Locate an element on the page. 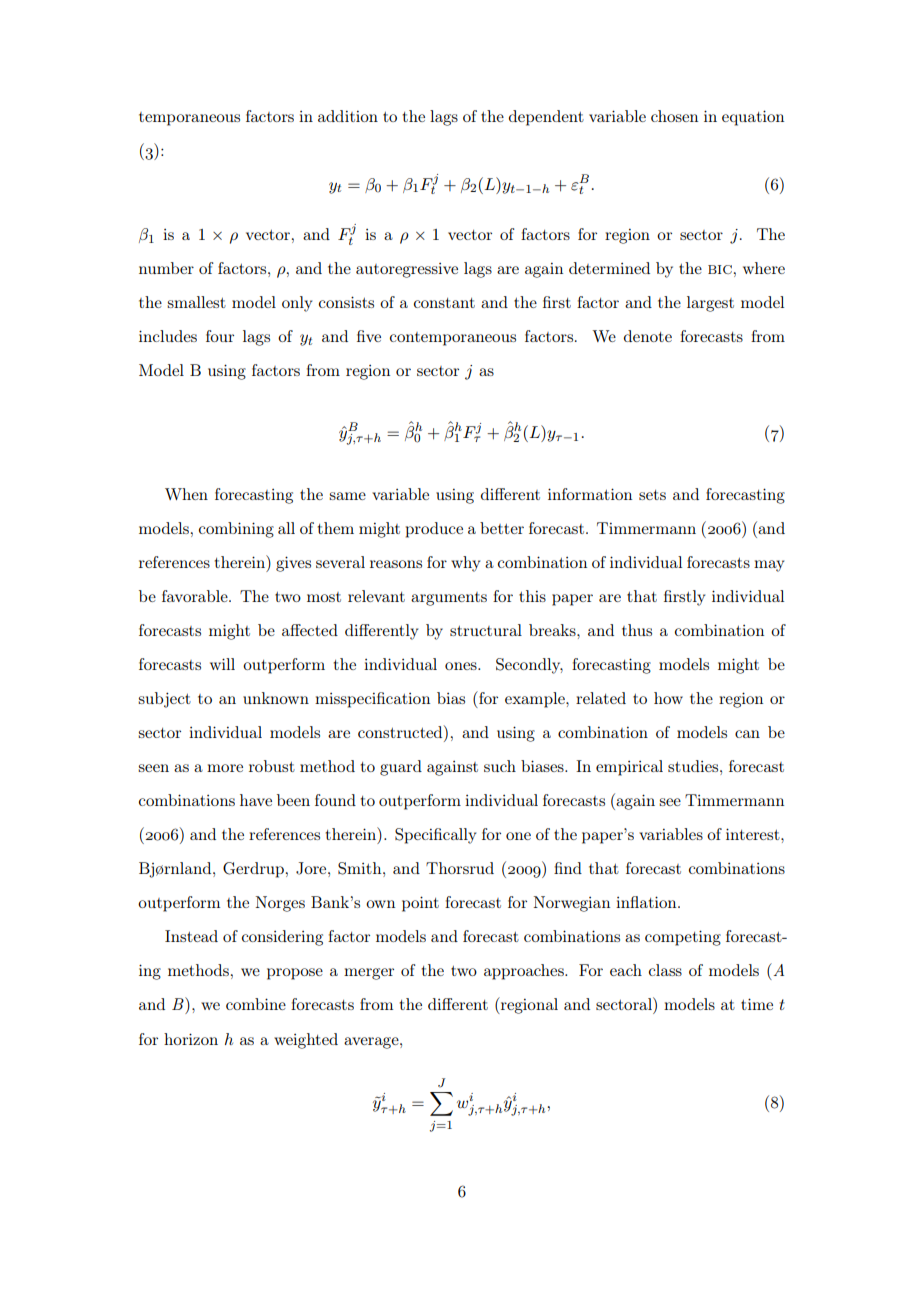 The image size is (924, 1308). interest is located at coordinates (754, 834).
